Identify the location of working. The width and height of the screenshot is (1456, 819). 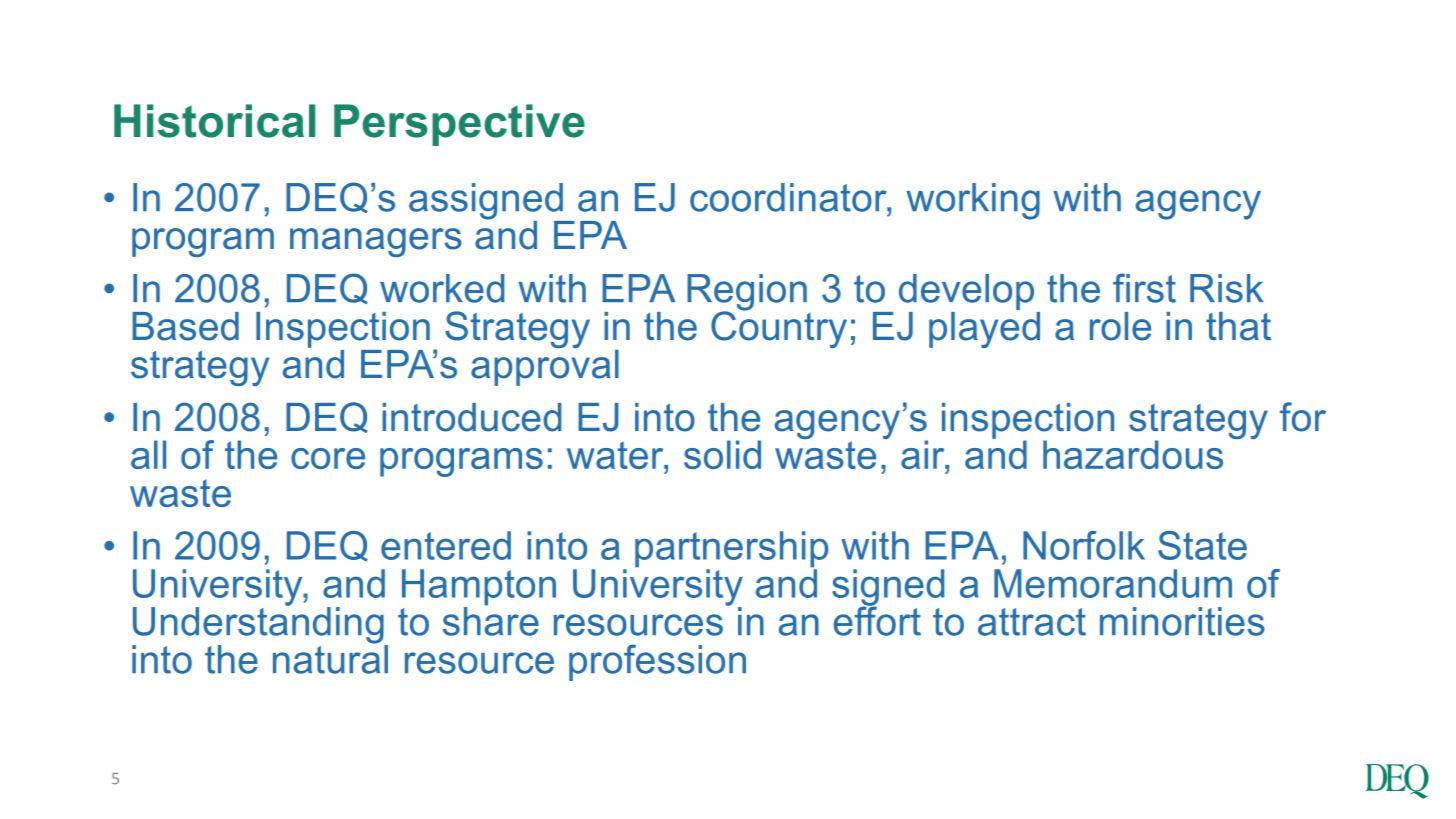
(973, 201).
